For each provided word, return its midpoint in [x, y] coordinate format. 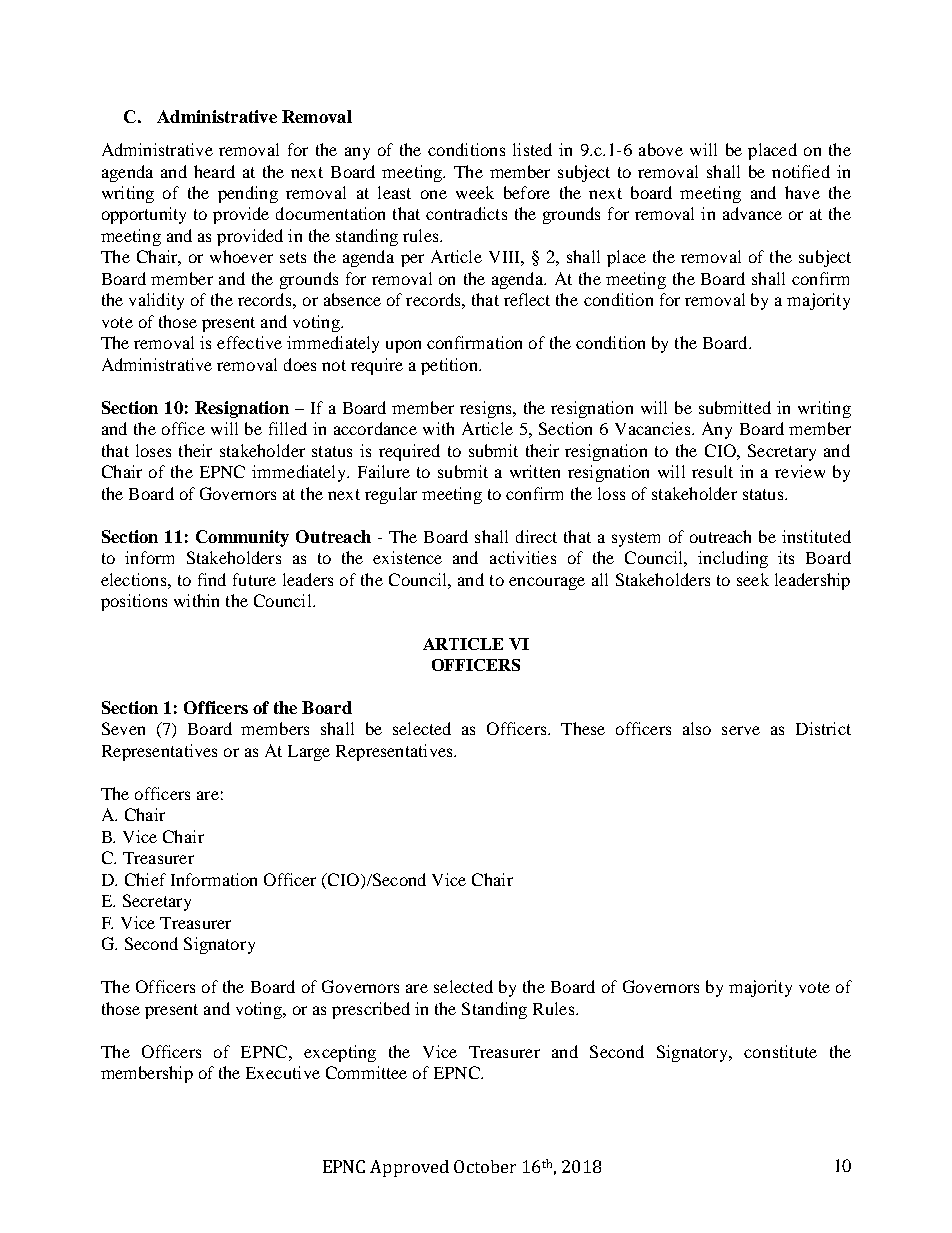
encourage [547, 583]
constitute [780, 1051]
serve [741, 730]
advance [752, 213]
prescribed [371, 1010]
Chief [145, 879]
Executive [283, 1072]
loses [153, 450]
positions [134, 602]
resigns [487, 409]
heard [214, 171]
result [712, 471]
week [475, 192]
